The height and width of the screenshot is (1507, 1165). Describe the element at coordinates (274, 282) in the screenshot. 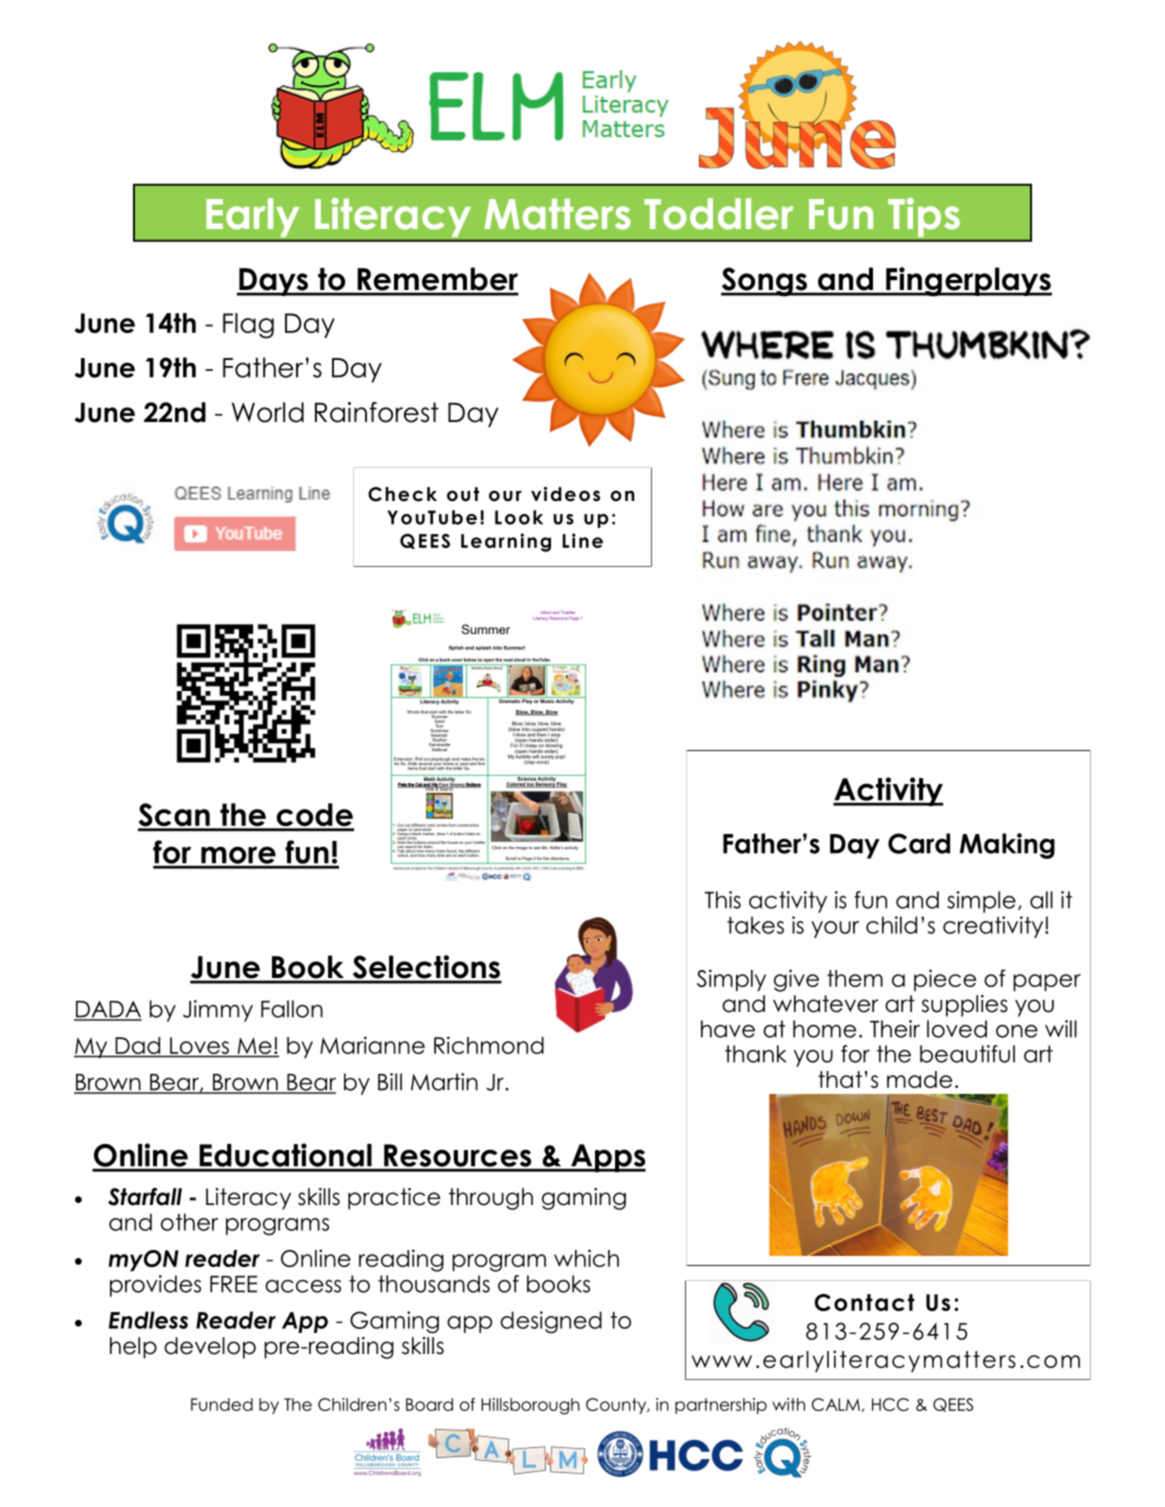

I see `Days` at that location.
